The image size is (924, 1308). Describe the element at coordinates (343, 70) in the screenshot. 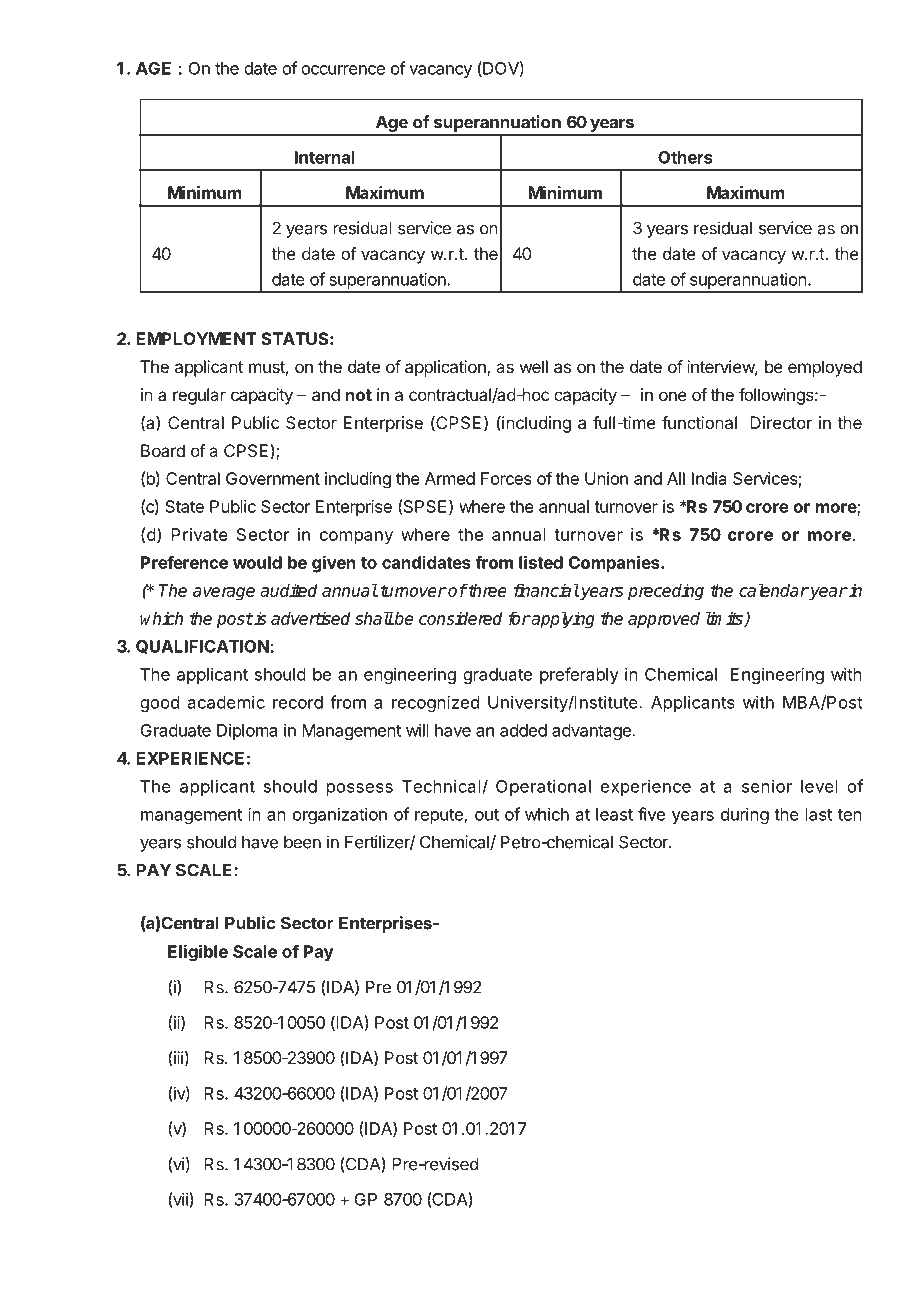

I see `occurrence` at that location.
